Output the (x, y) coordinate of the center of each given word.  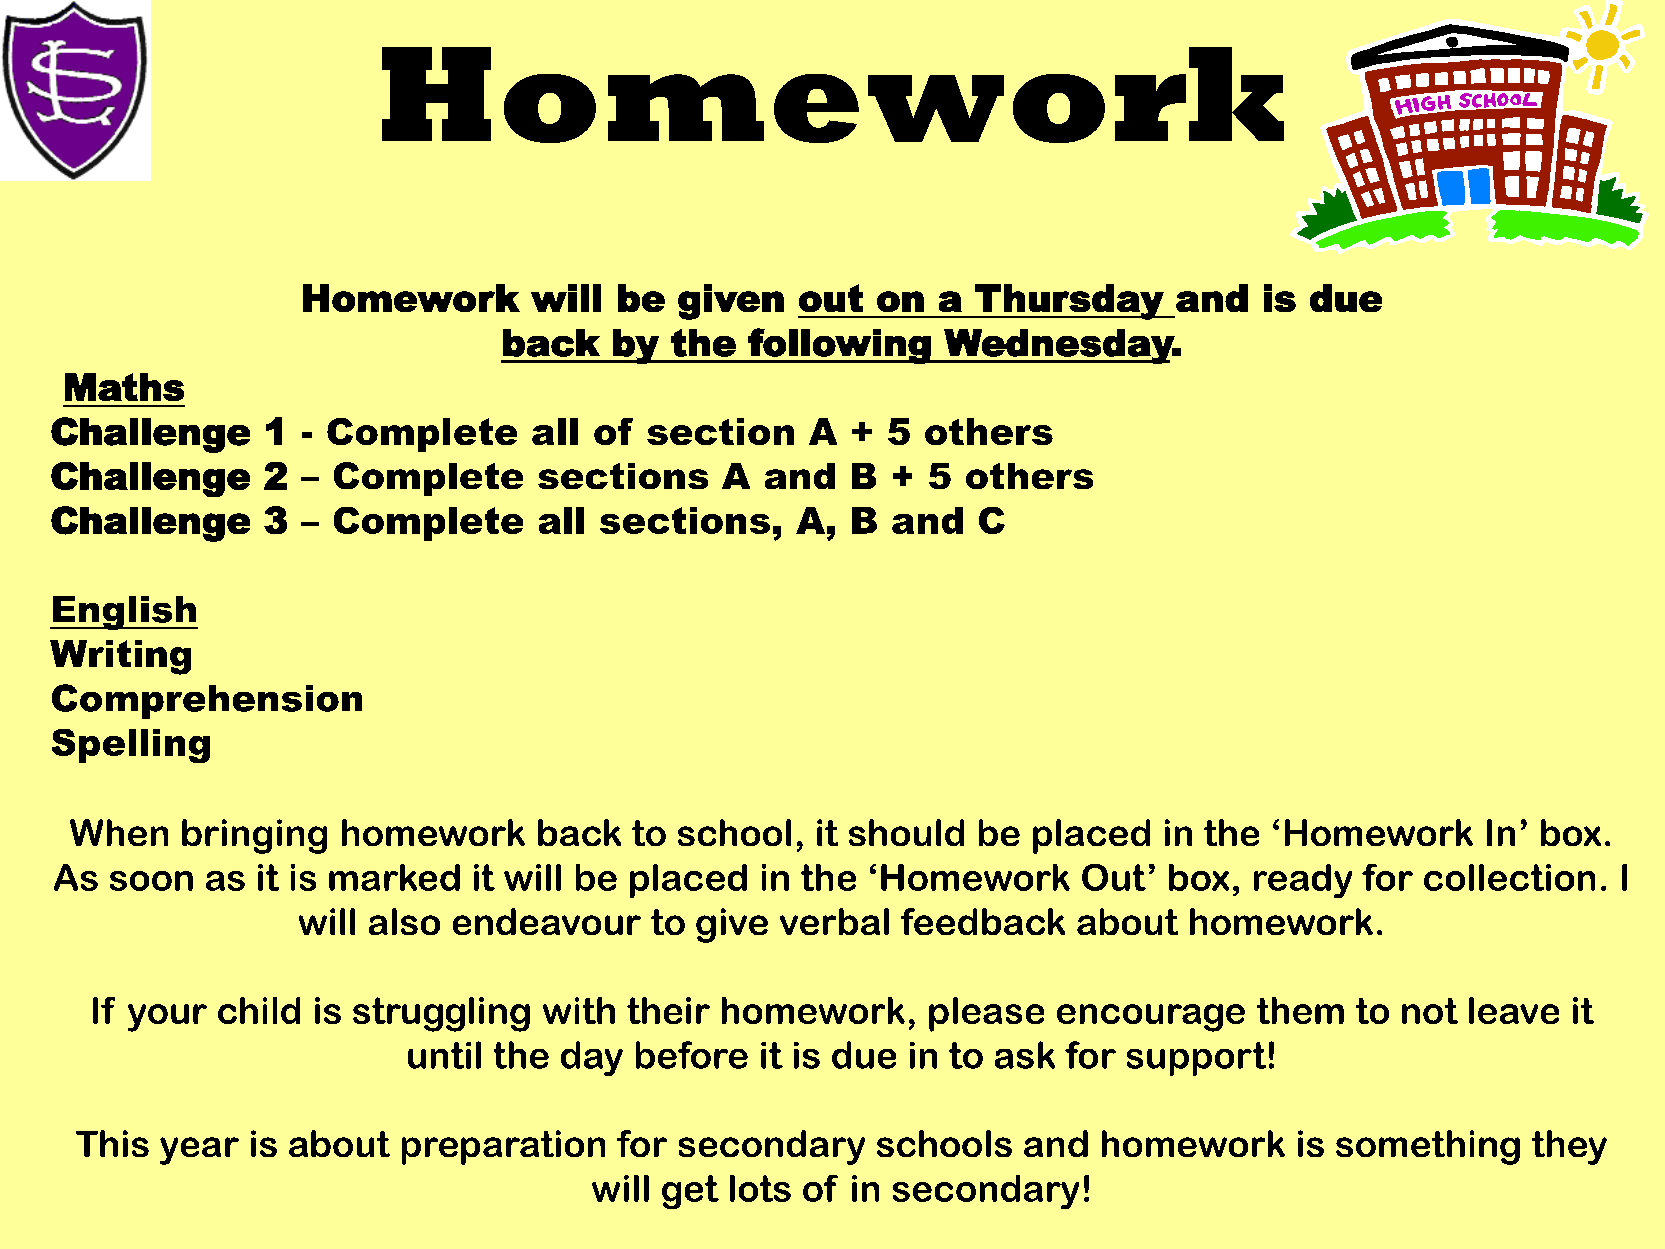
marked (394, 877)
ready (1303, 881)
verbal (834, 921)
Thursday (1069, 302)
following (840, 346)
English (124, 613)
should (906, 832)
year (199, 1151)
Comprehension (207, 701)
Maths (124, 387)
